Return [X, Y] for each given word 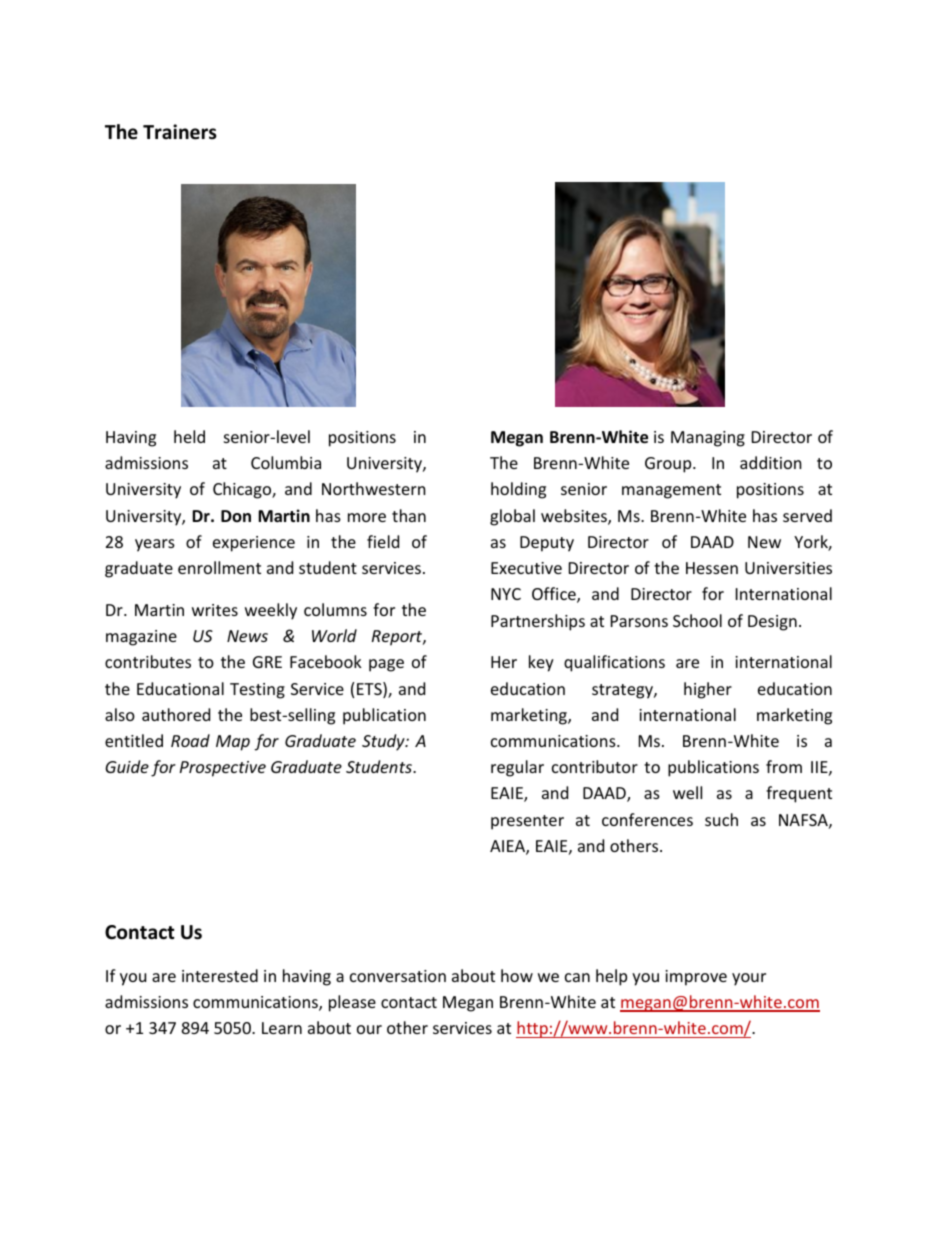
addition [771, 462]
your [749, 979]
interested [220, 975]
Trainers [180, 132]
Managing [708, 439]
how [517, 975]
